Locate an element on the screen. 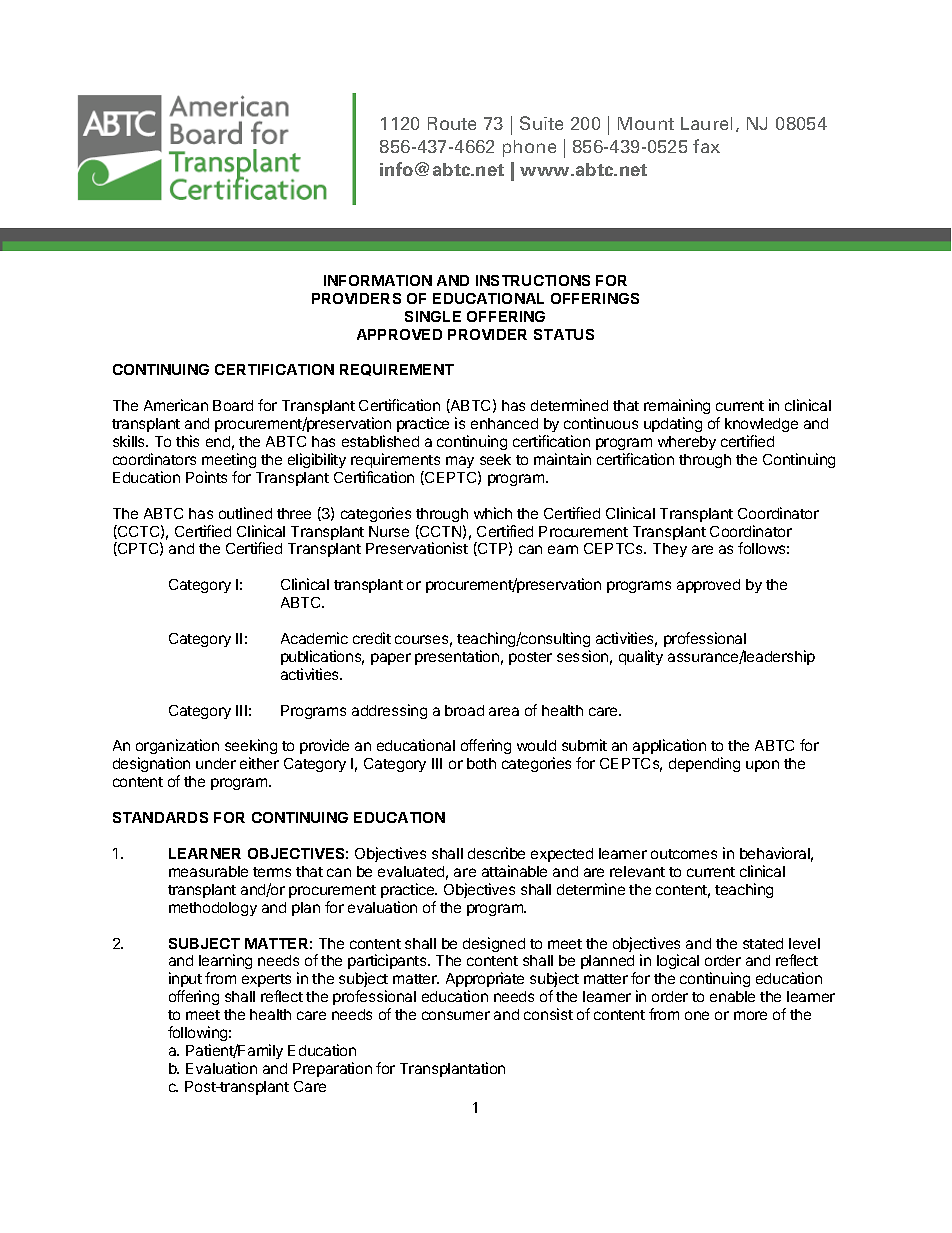  STANDARDS is located at coordinates (160, 817).
